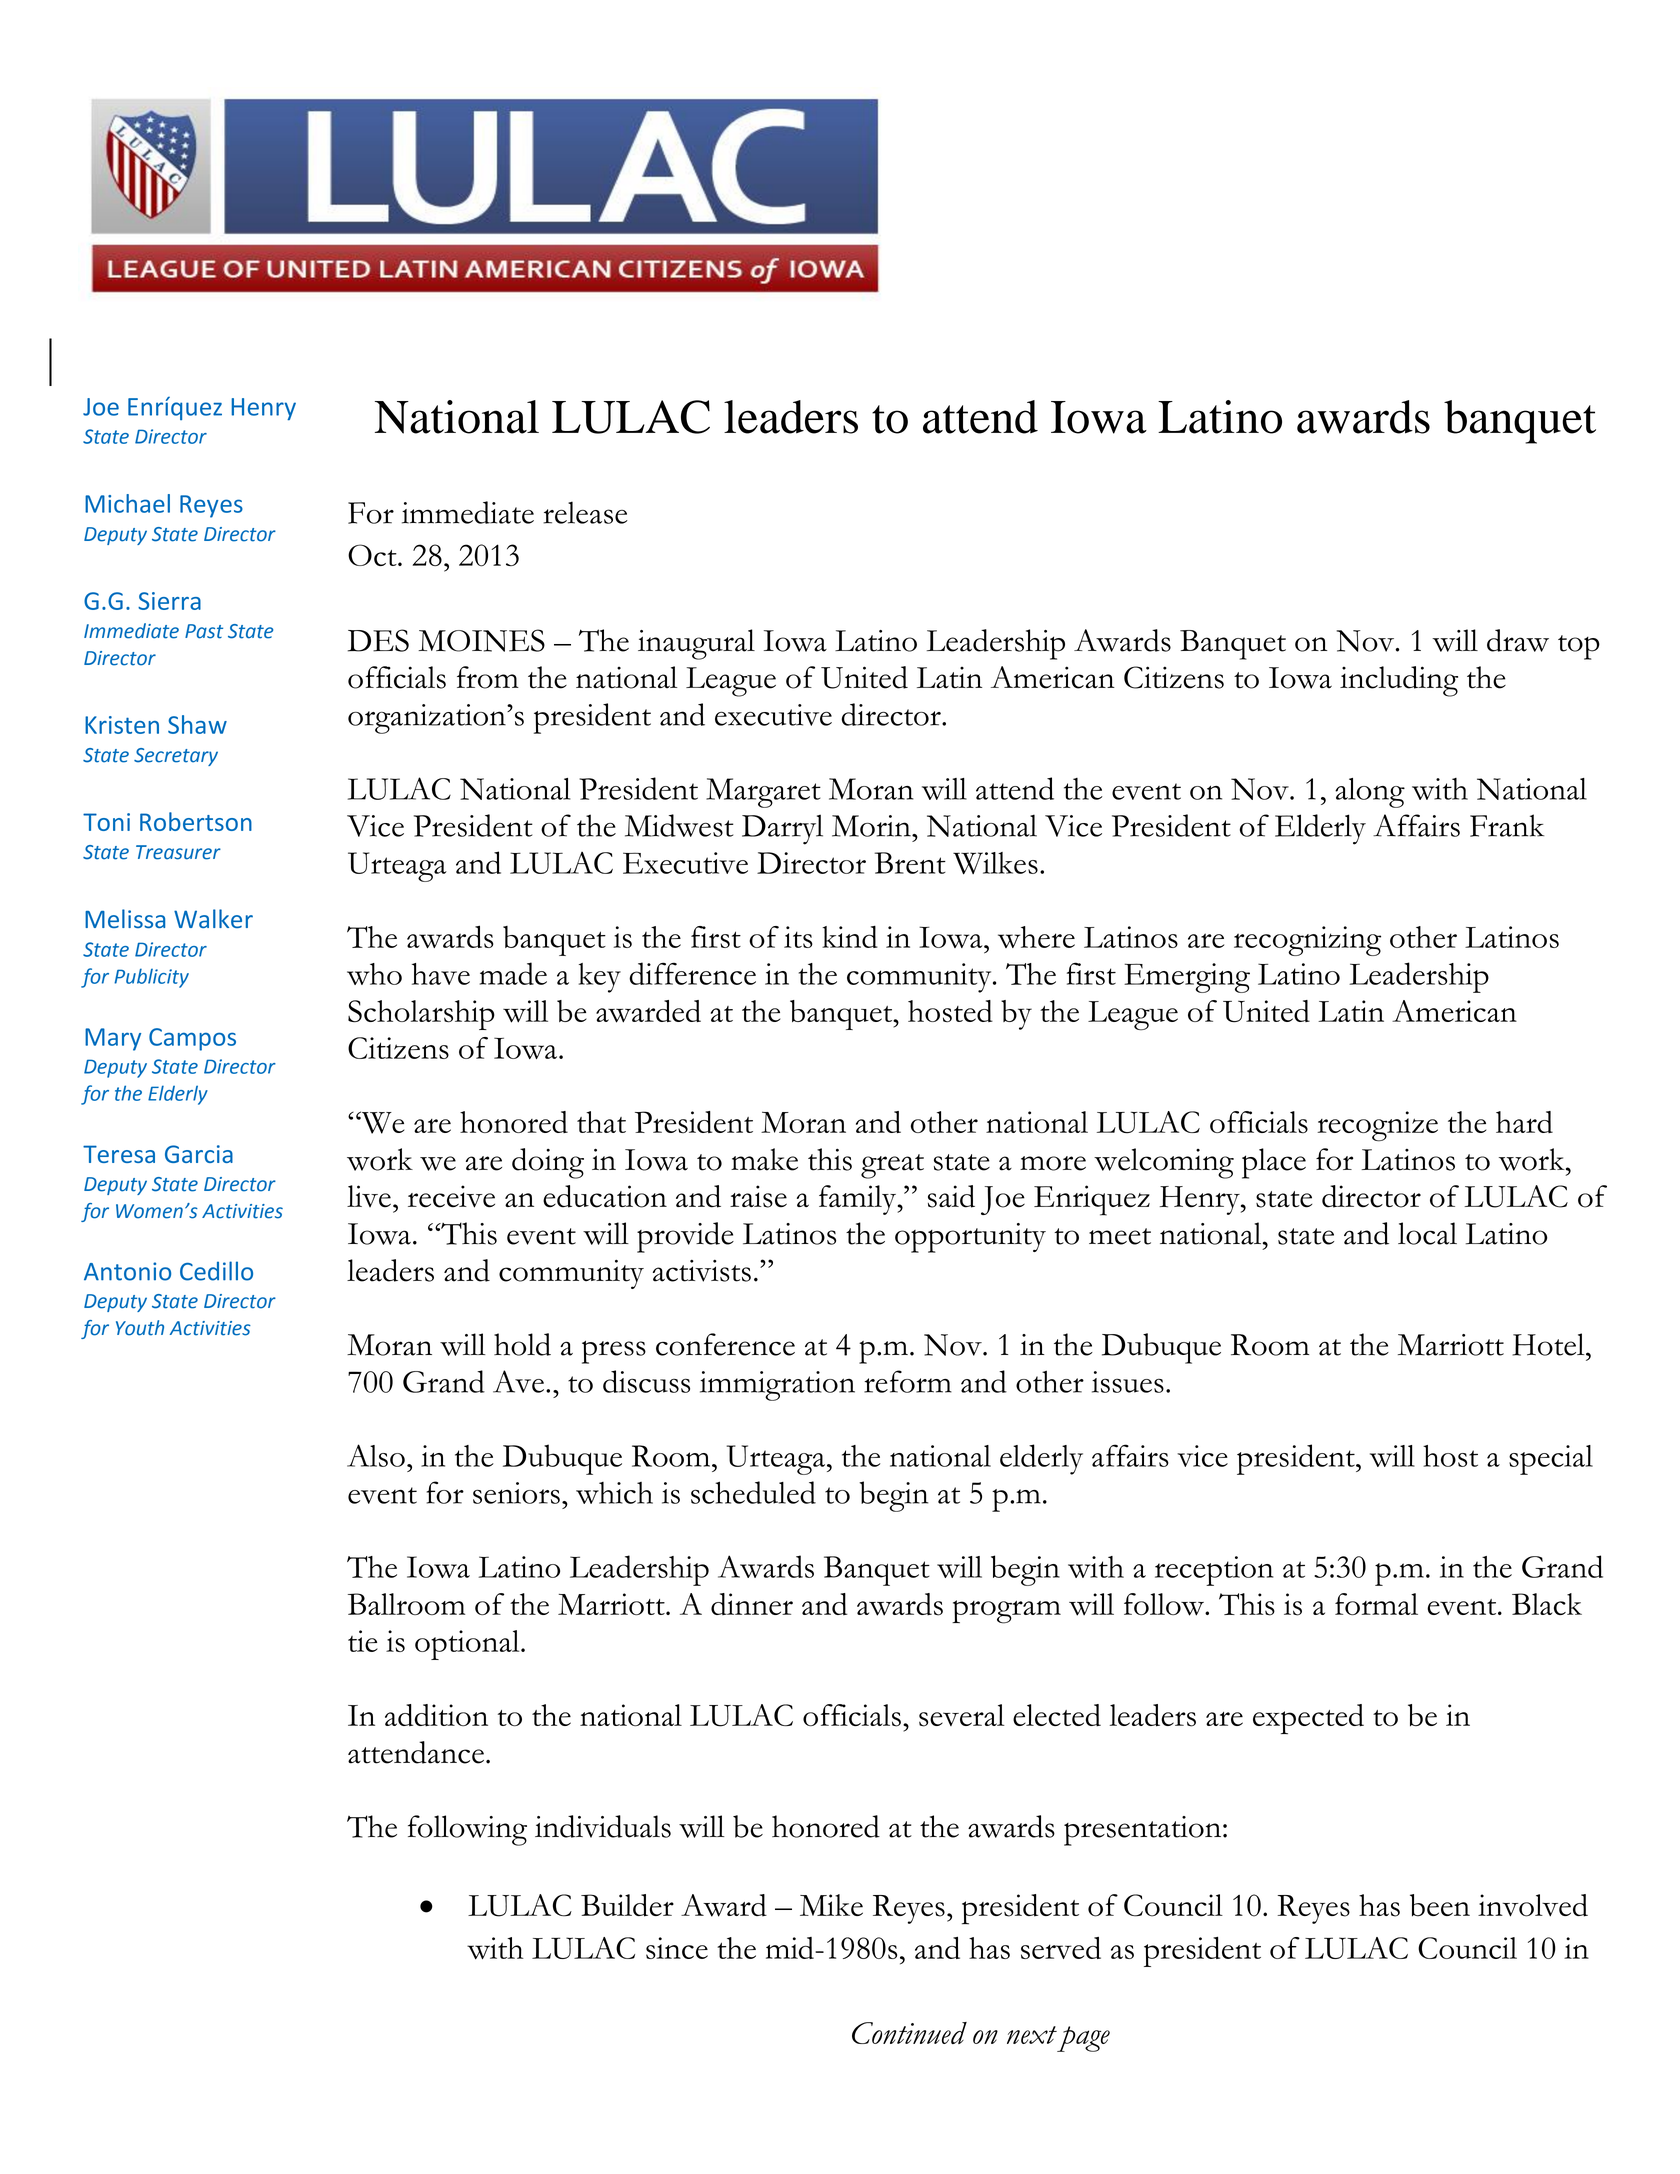  What do you see at coordinates (627, 1905) in the document?
I see `Builder` at bounding box center [627, 1905].
